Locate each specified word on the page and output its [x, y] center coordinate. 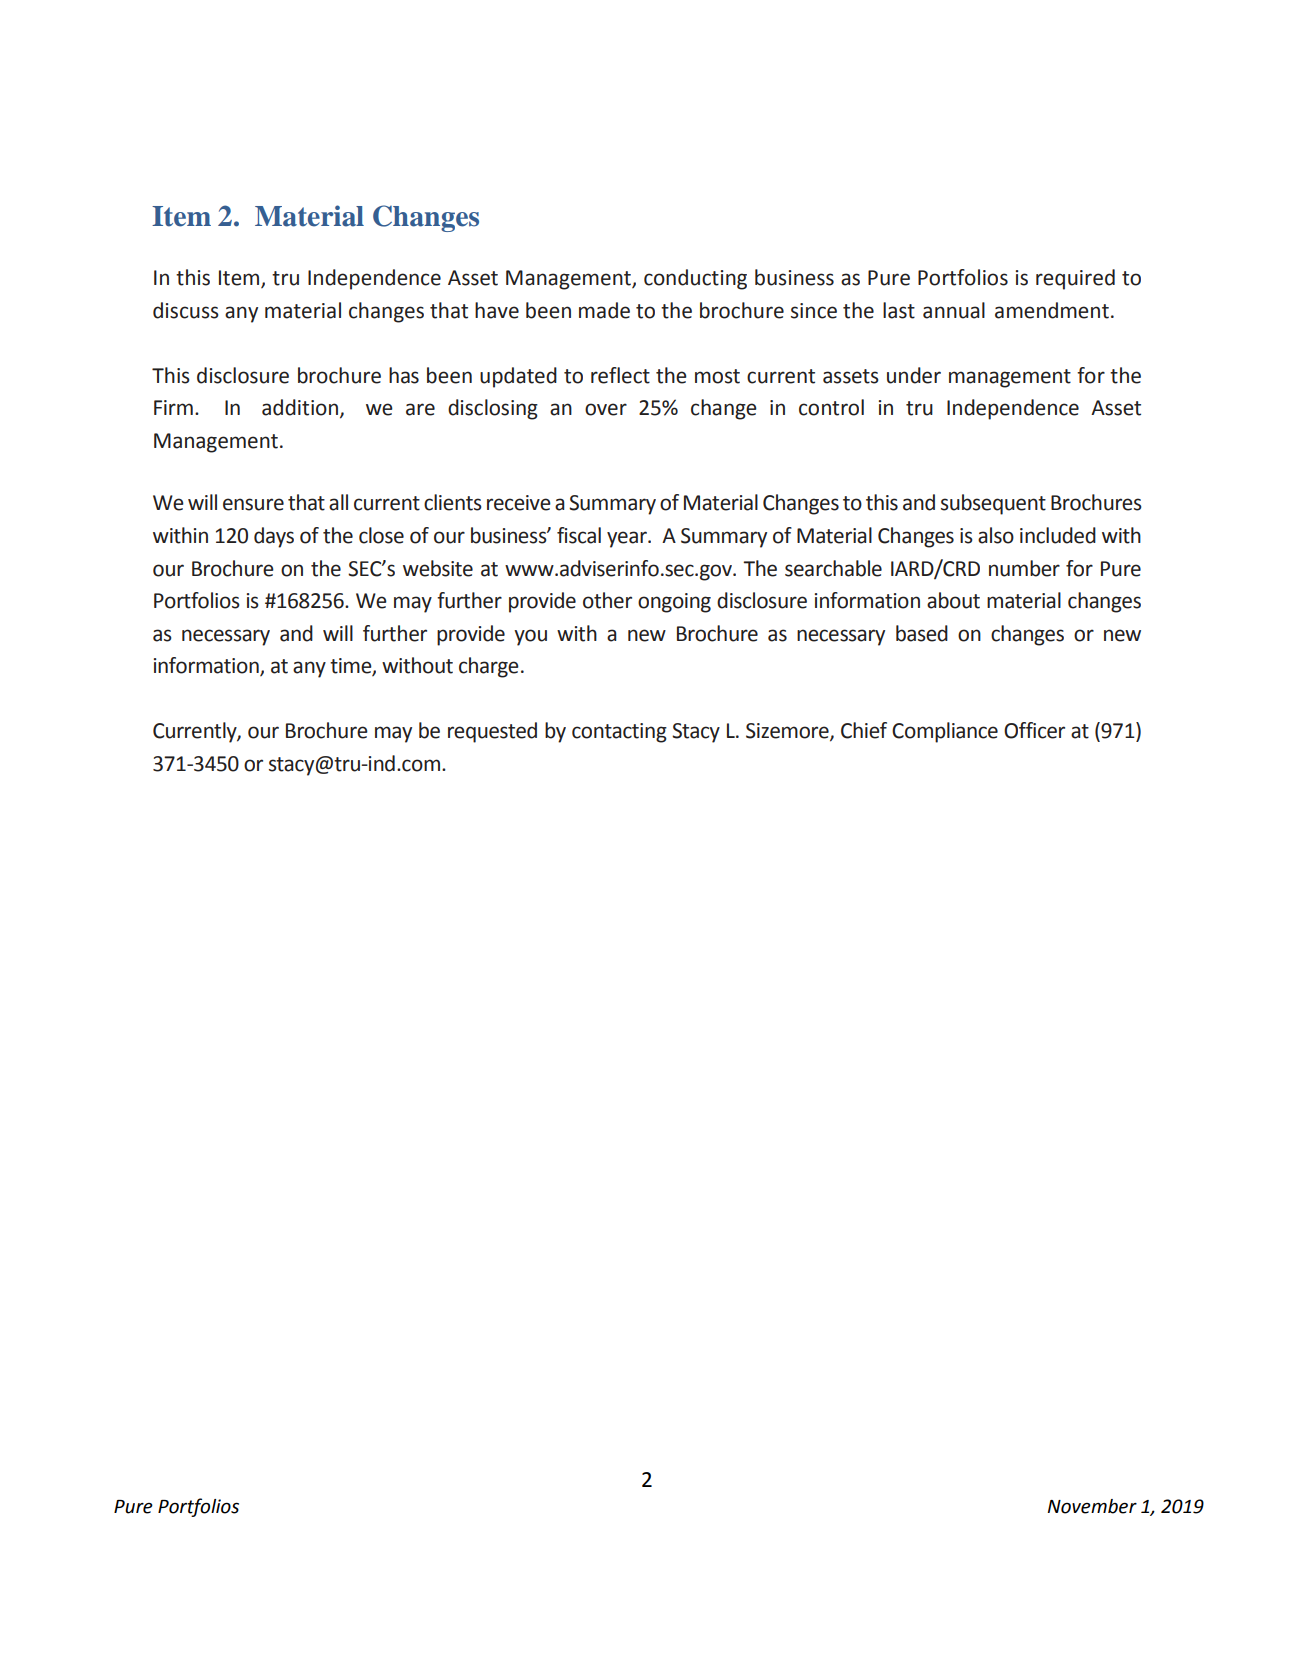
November [1092, 1506]
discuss [186, 310]
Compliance [945, 732]
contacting [619, 733]
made [604, 310]
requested [492, 732]
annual [954, 310]
